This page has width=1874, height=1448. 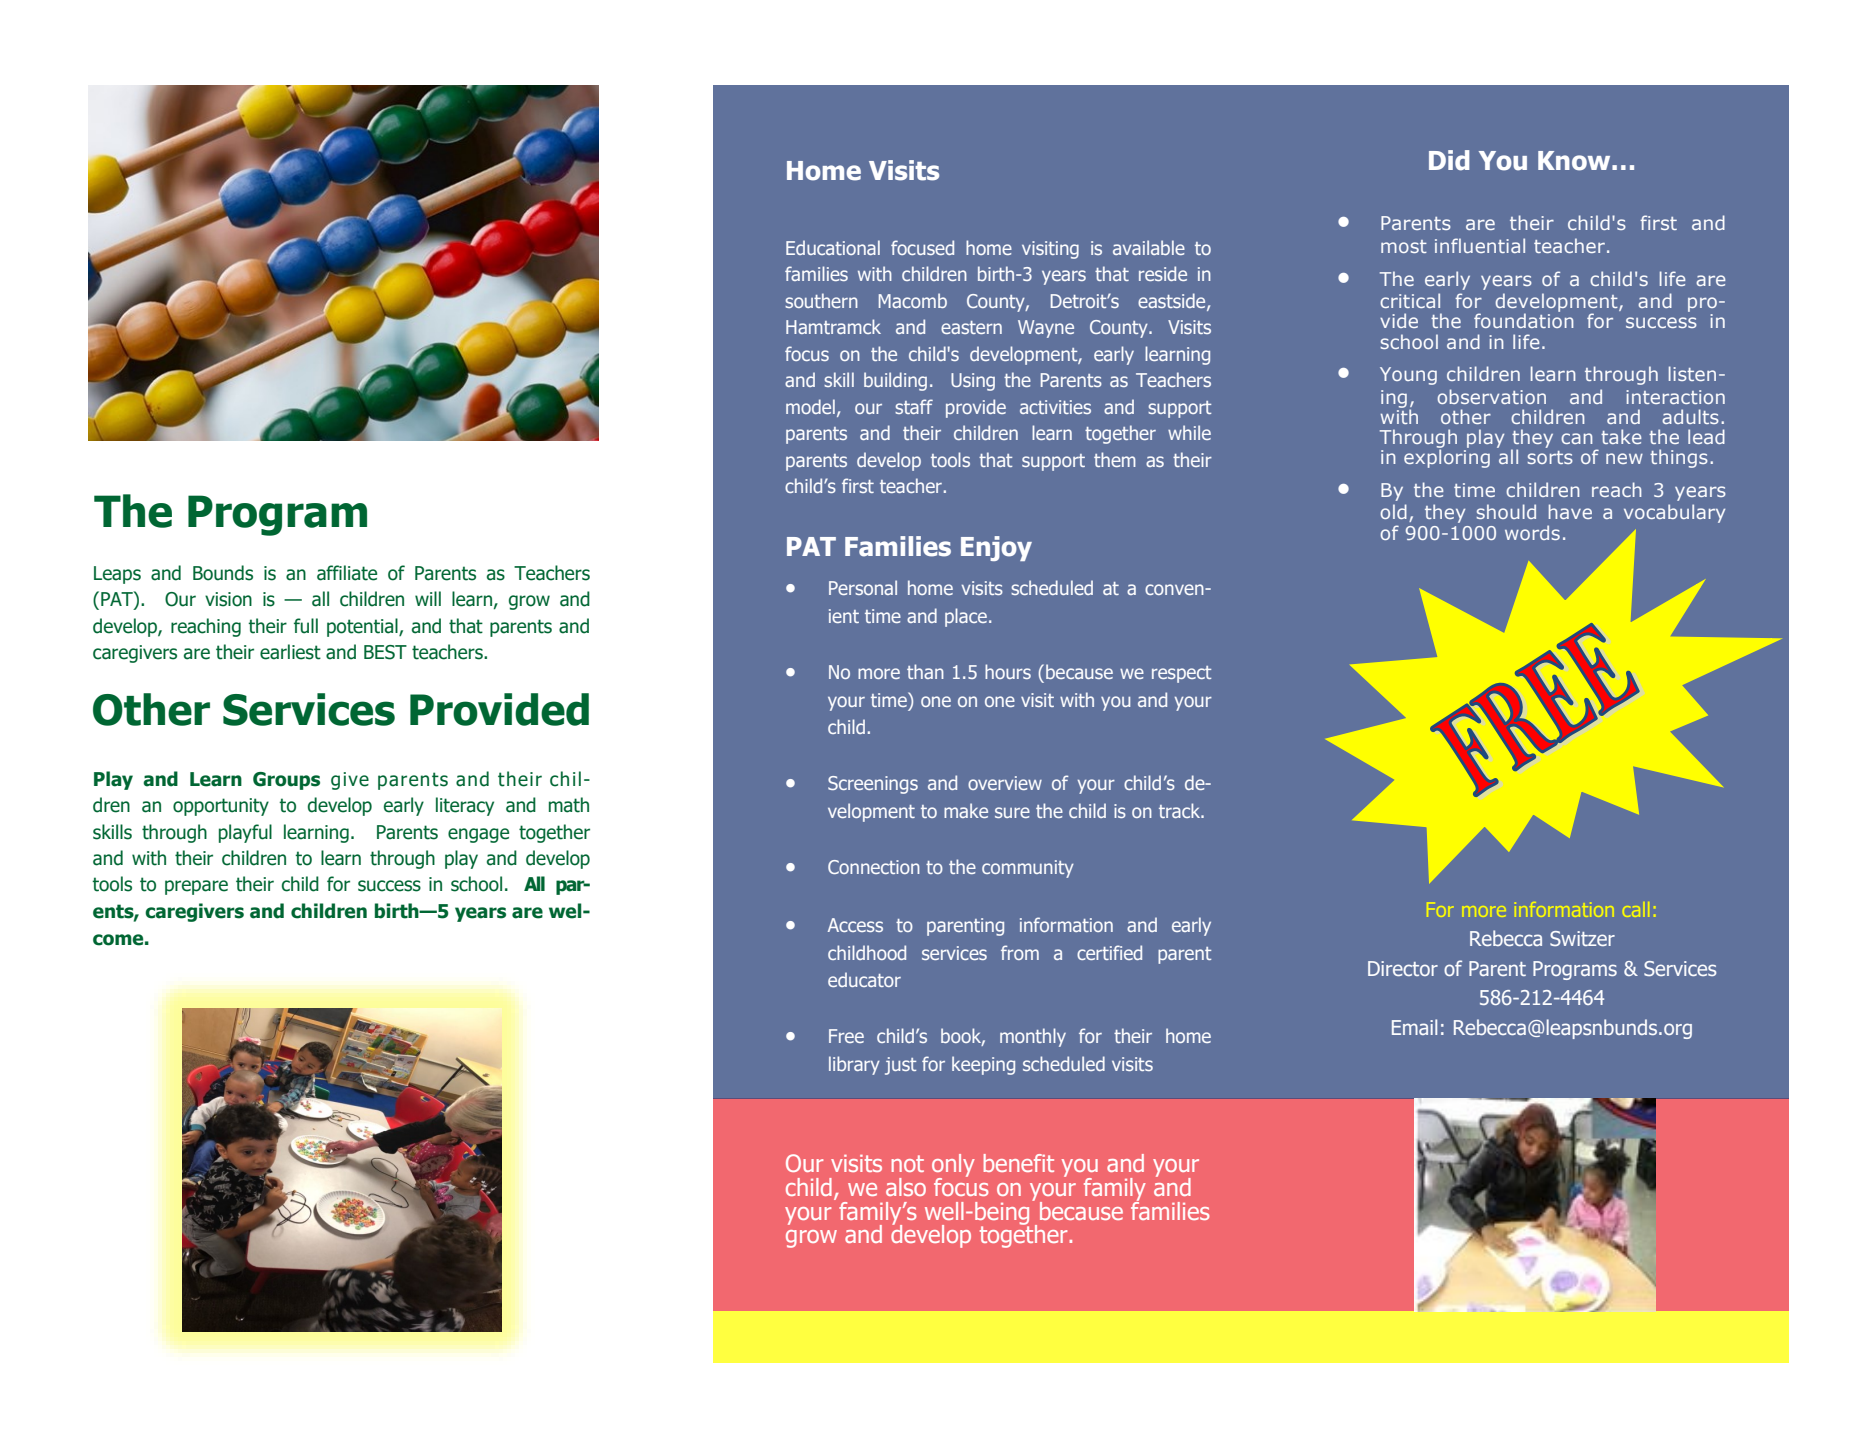 What do you see at coordinates (855, 925) in the page?
I see `Access` at bounding box center [855, 925].
